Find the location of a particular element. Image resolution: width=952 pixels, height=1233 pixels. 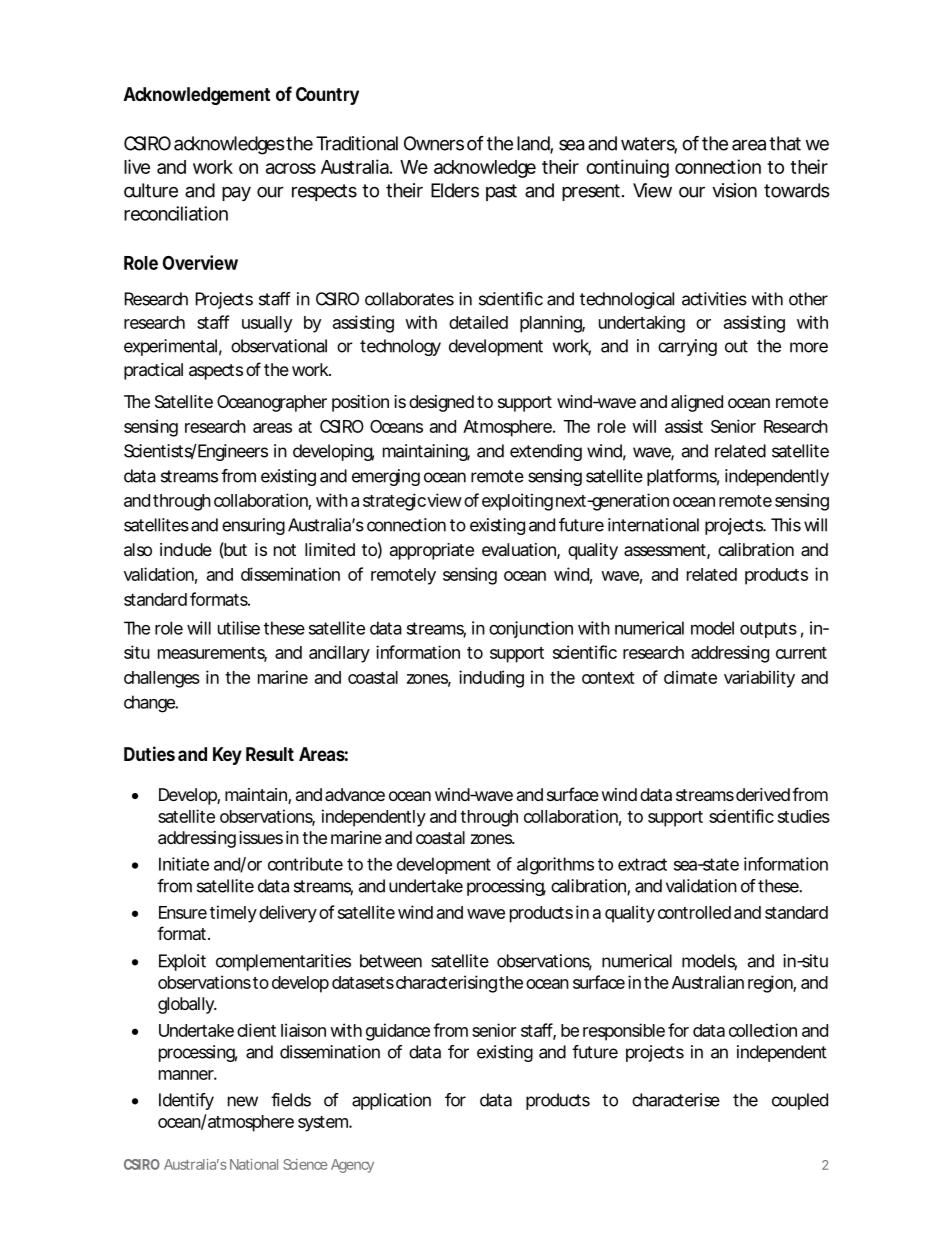

that is located at coordinates (785, 143).
